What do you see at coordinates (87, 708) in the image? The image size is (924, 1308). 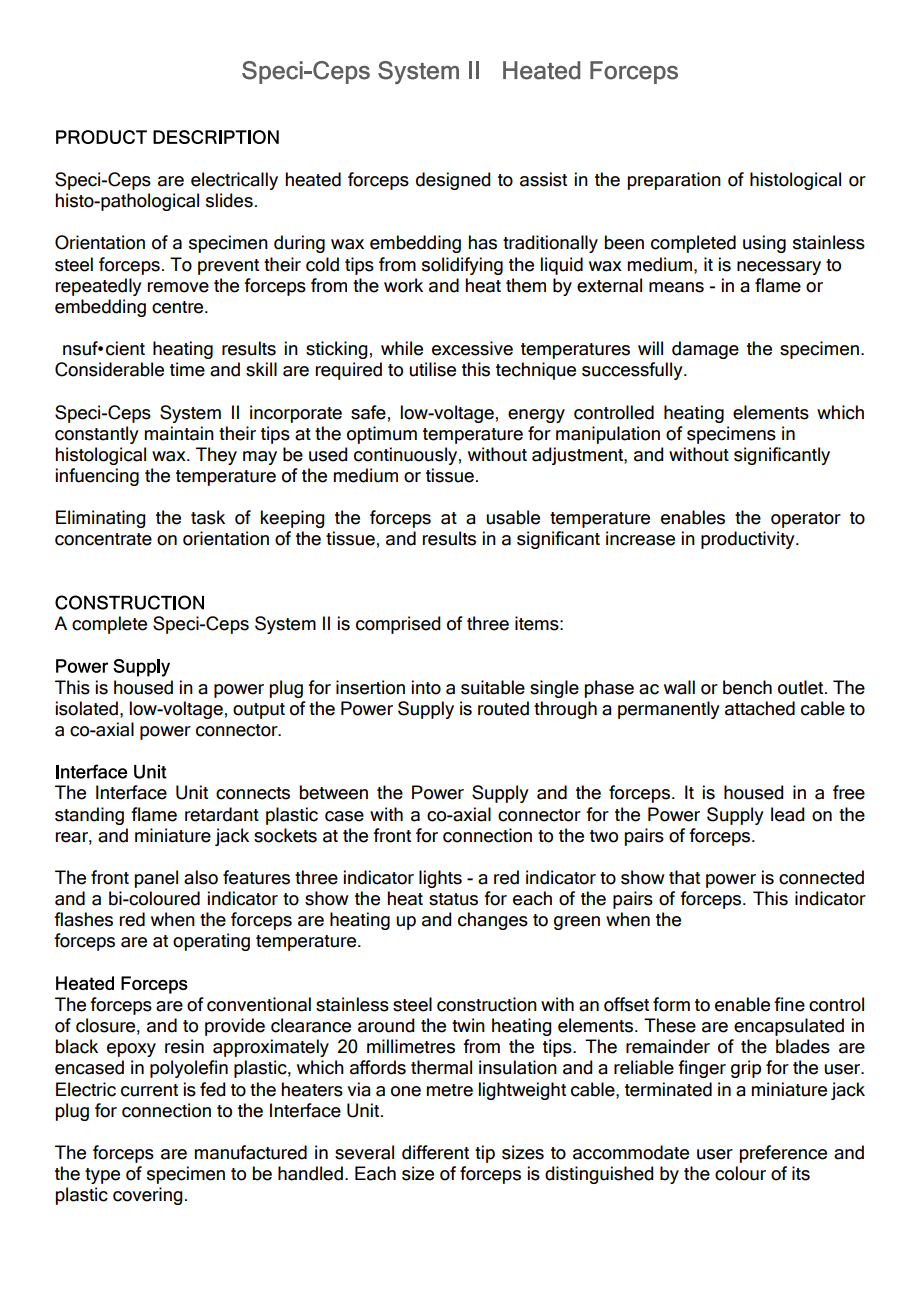 I see `isolated` at bounding box center [87, 708].
